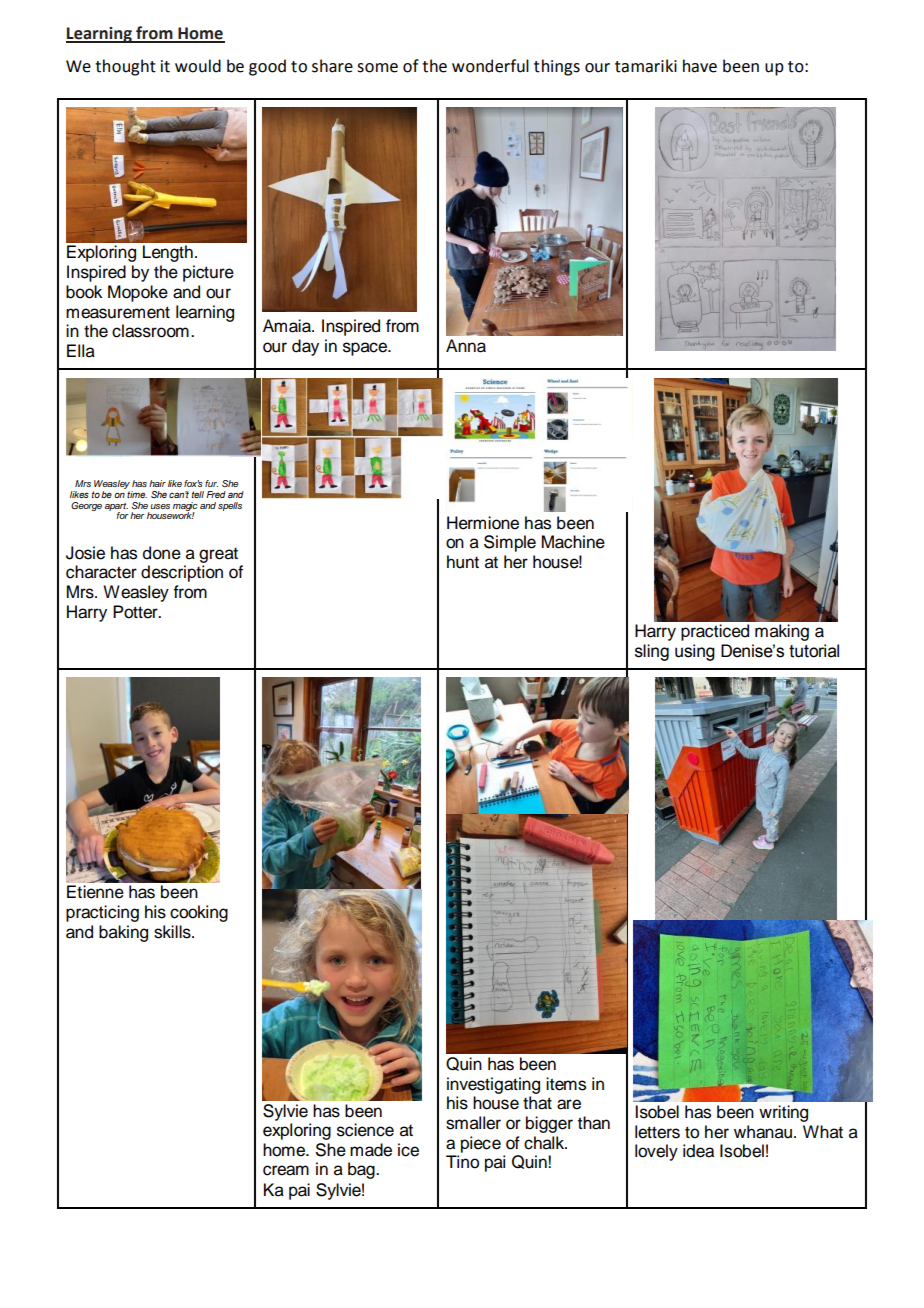 The width and height of the image is (924, 1308). I want to click on hair, so click(157, 483).
